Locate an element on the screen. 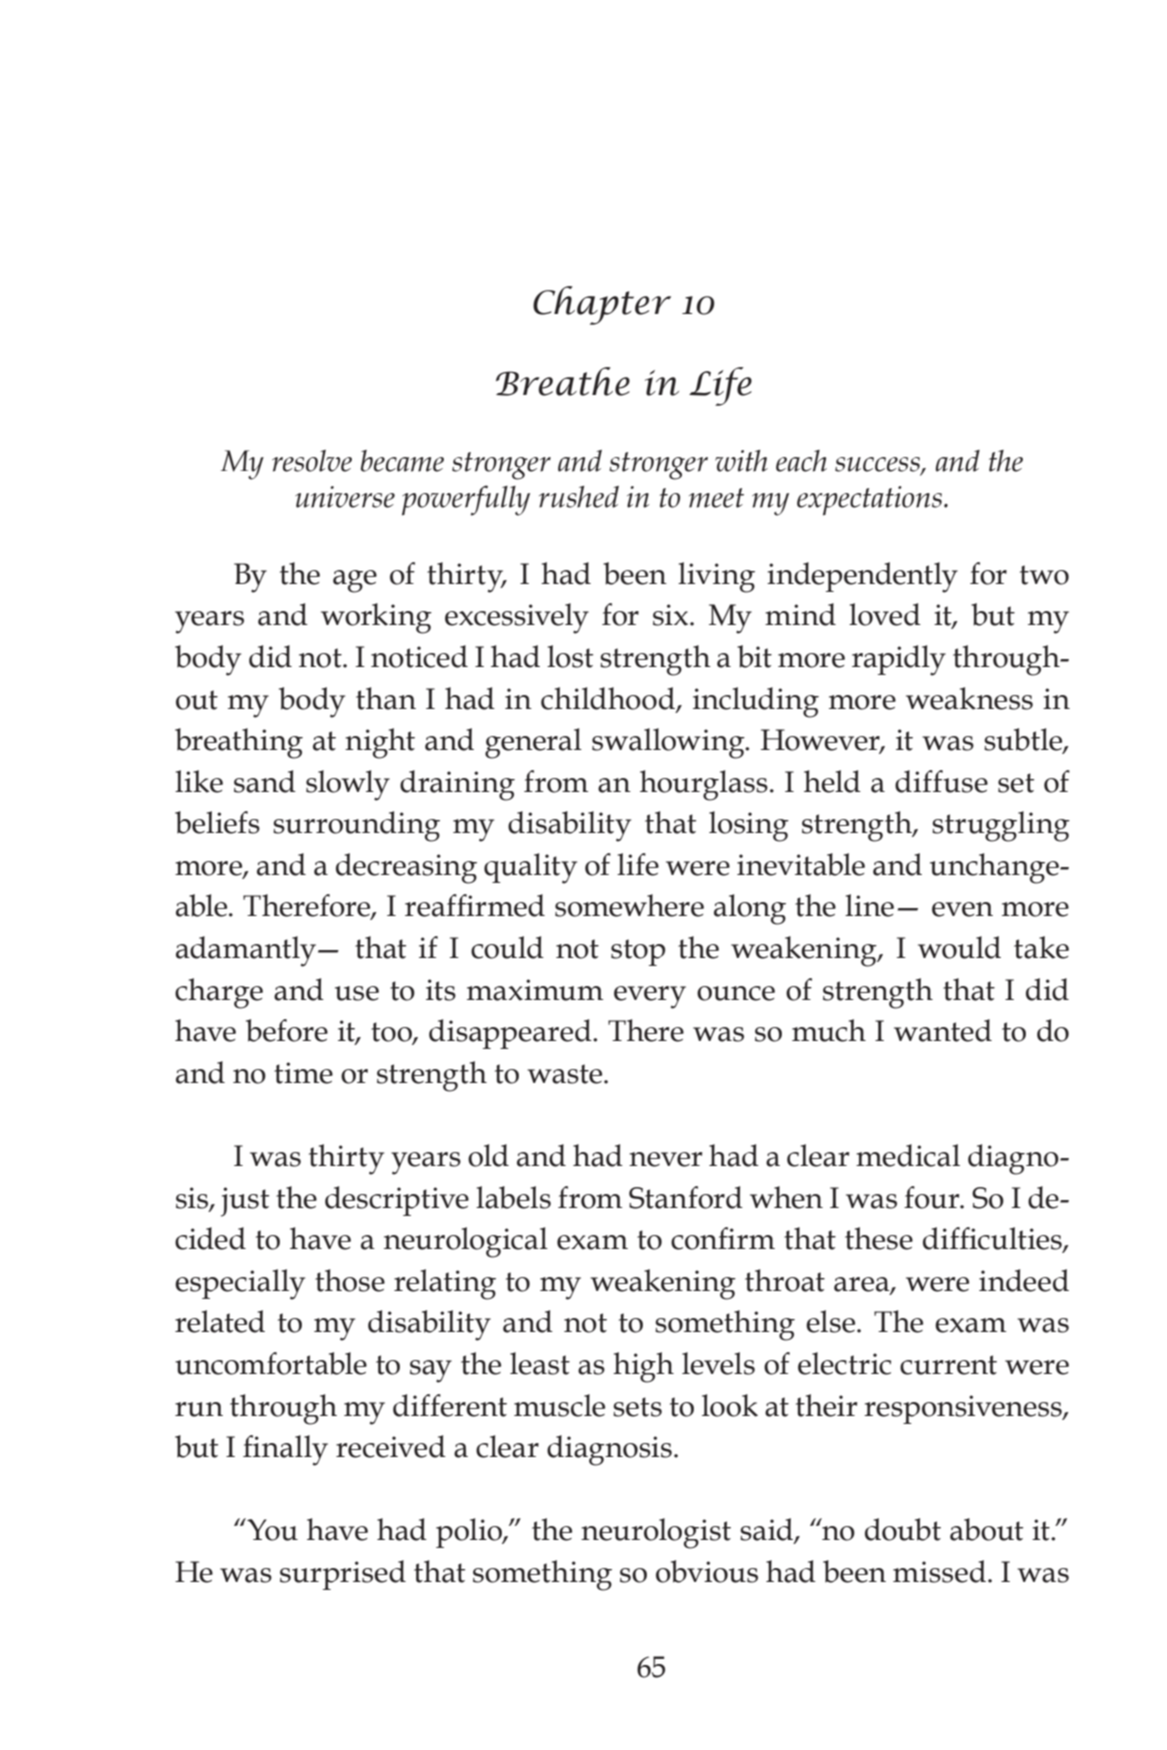 This screenshot has height=1750, width=1167. diffuse is located at coordinates (941, 781).
